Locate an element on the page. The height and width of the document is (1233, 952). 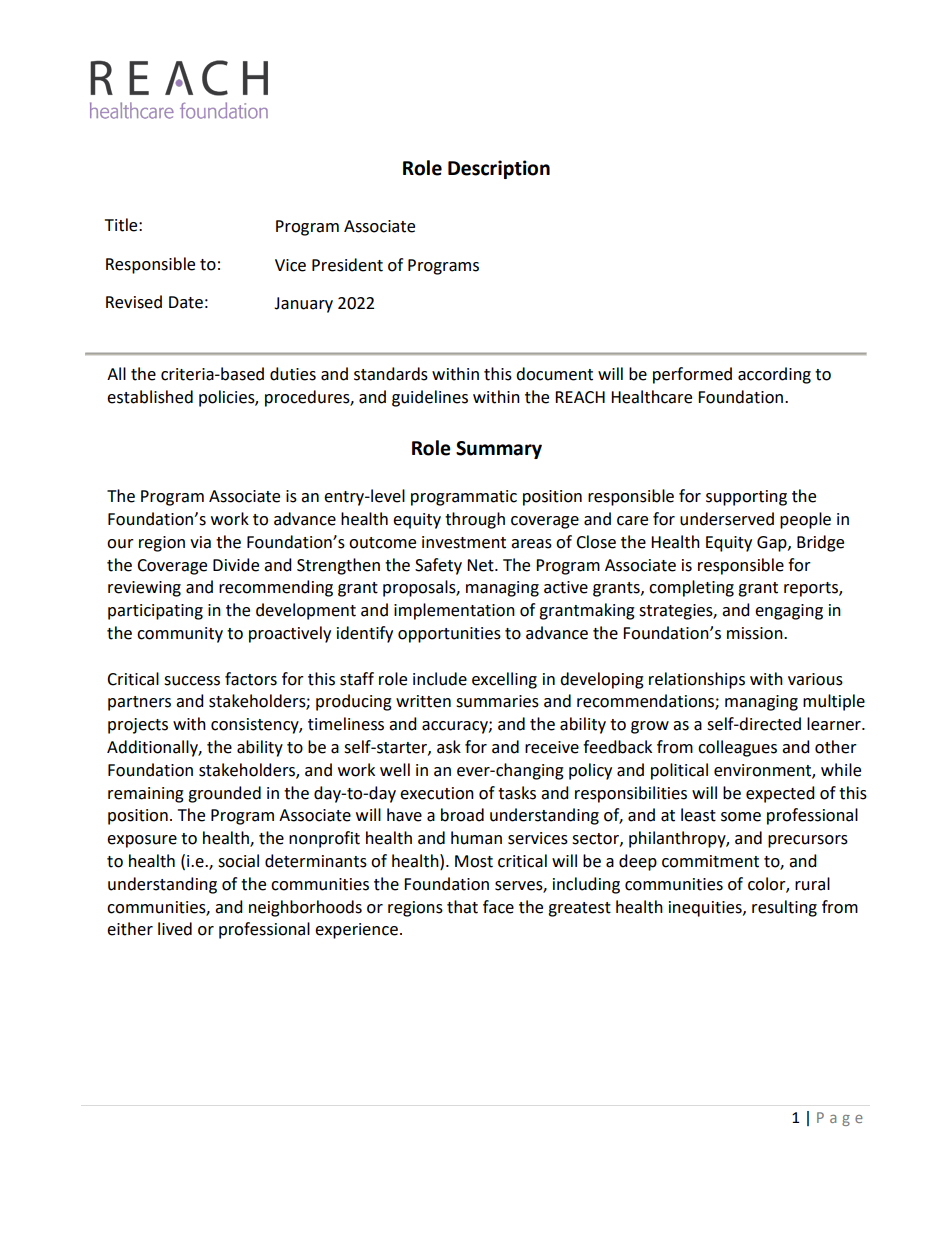
Page is located at coordinates (840, 1119).
